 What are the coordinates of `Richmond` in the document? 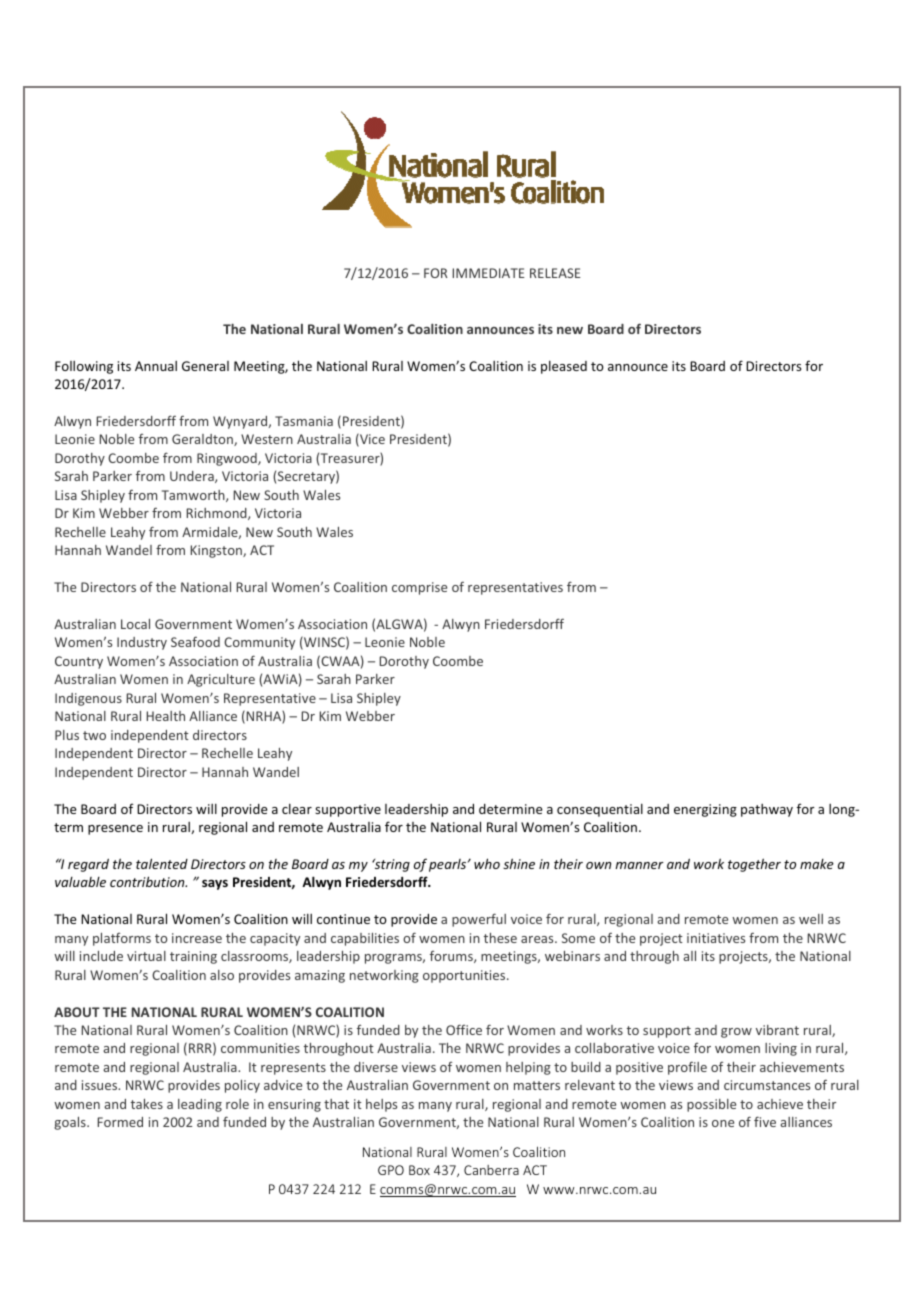 It's located at (218, 514).
